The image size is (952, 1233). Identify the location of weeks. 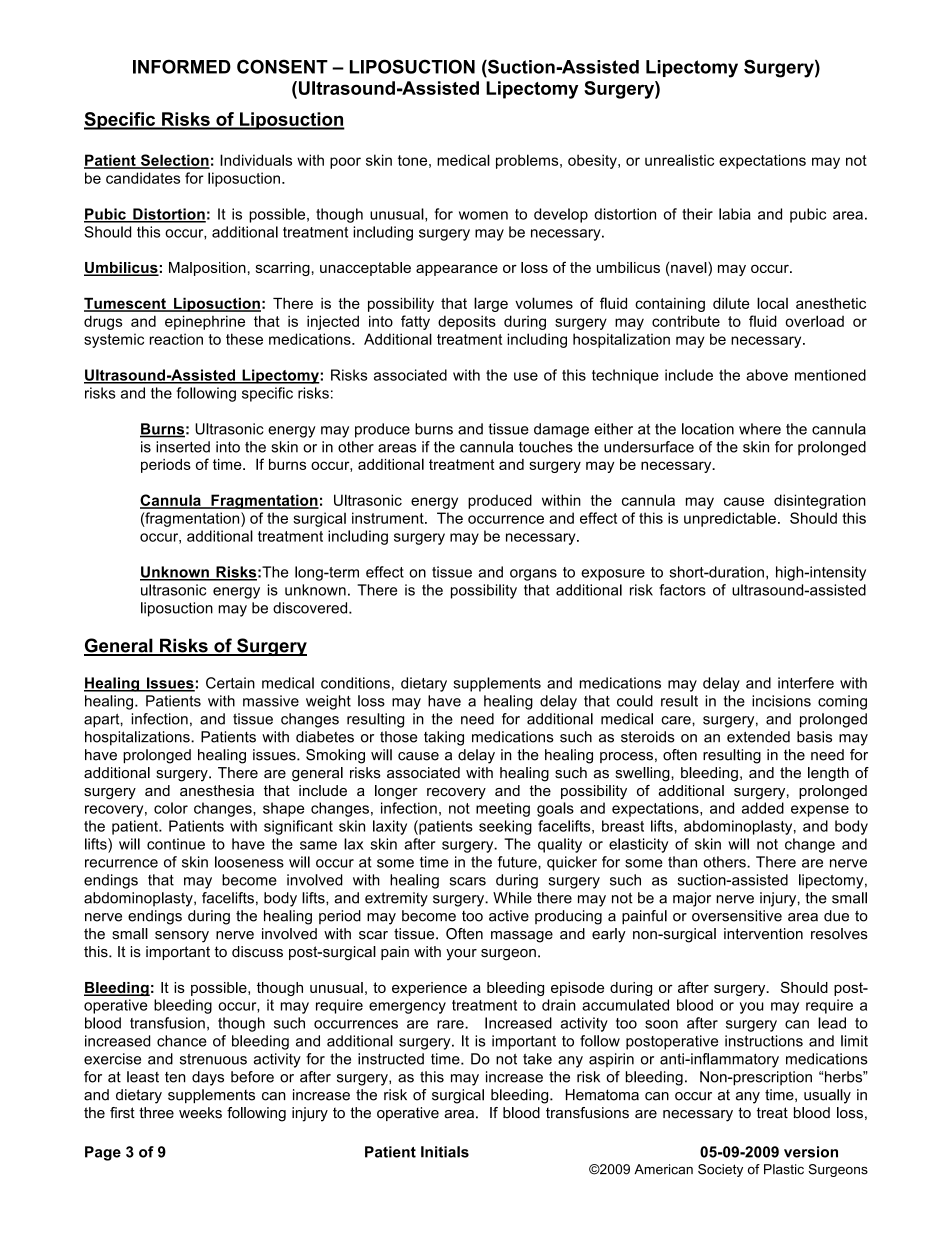
(200, 1113).
